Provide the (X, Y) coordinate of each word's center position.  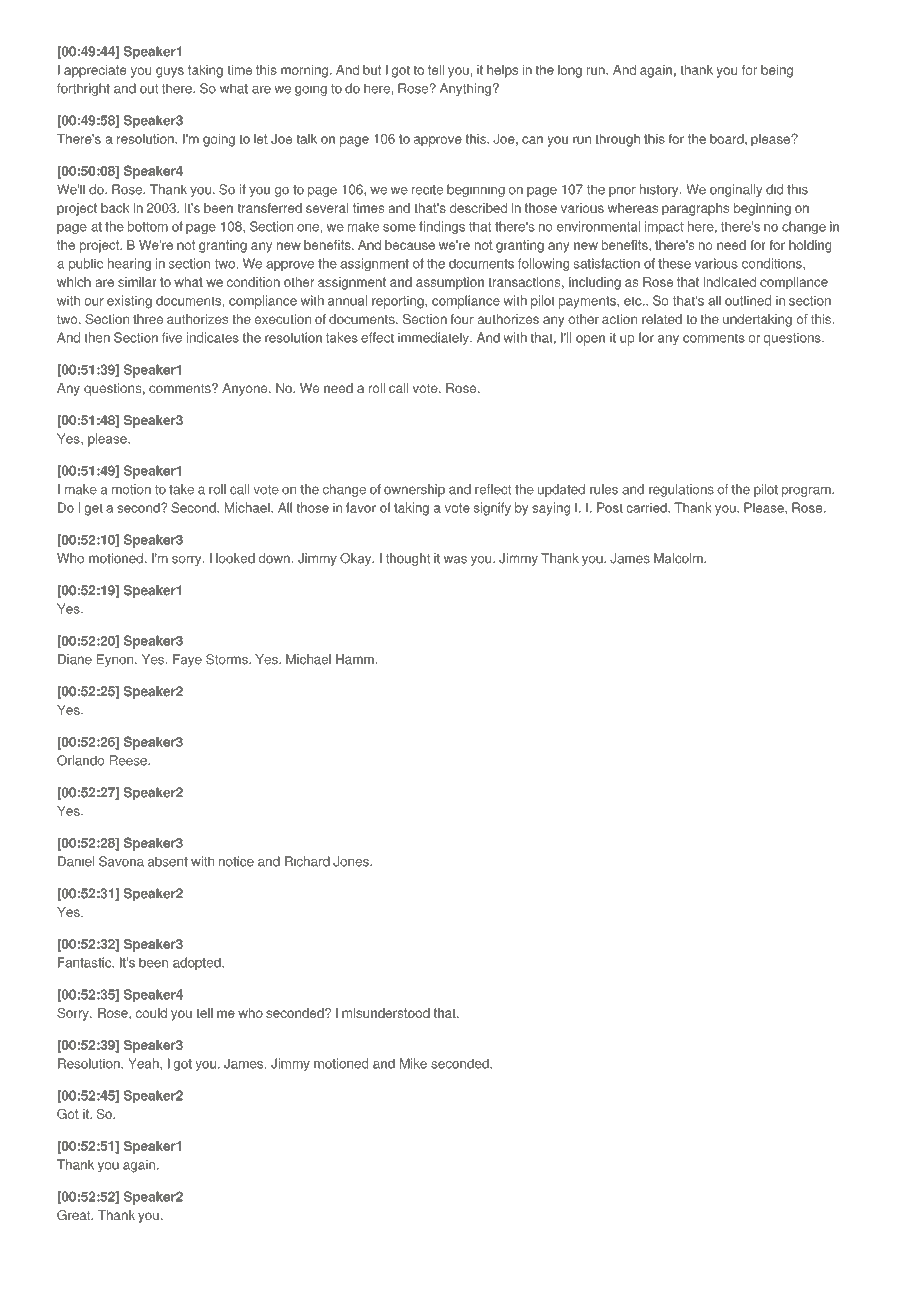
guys (170, 72)
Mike (413, 1063)
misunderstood (386, 1013)
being (777, 71)
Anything (465, 89)
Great (75, 1215)
